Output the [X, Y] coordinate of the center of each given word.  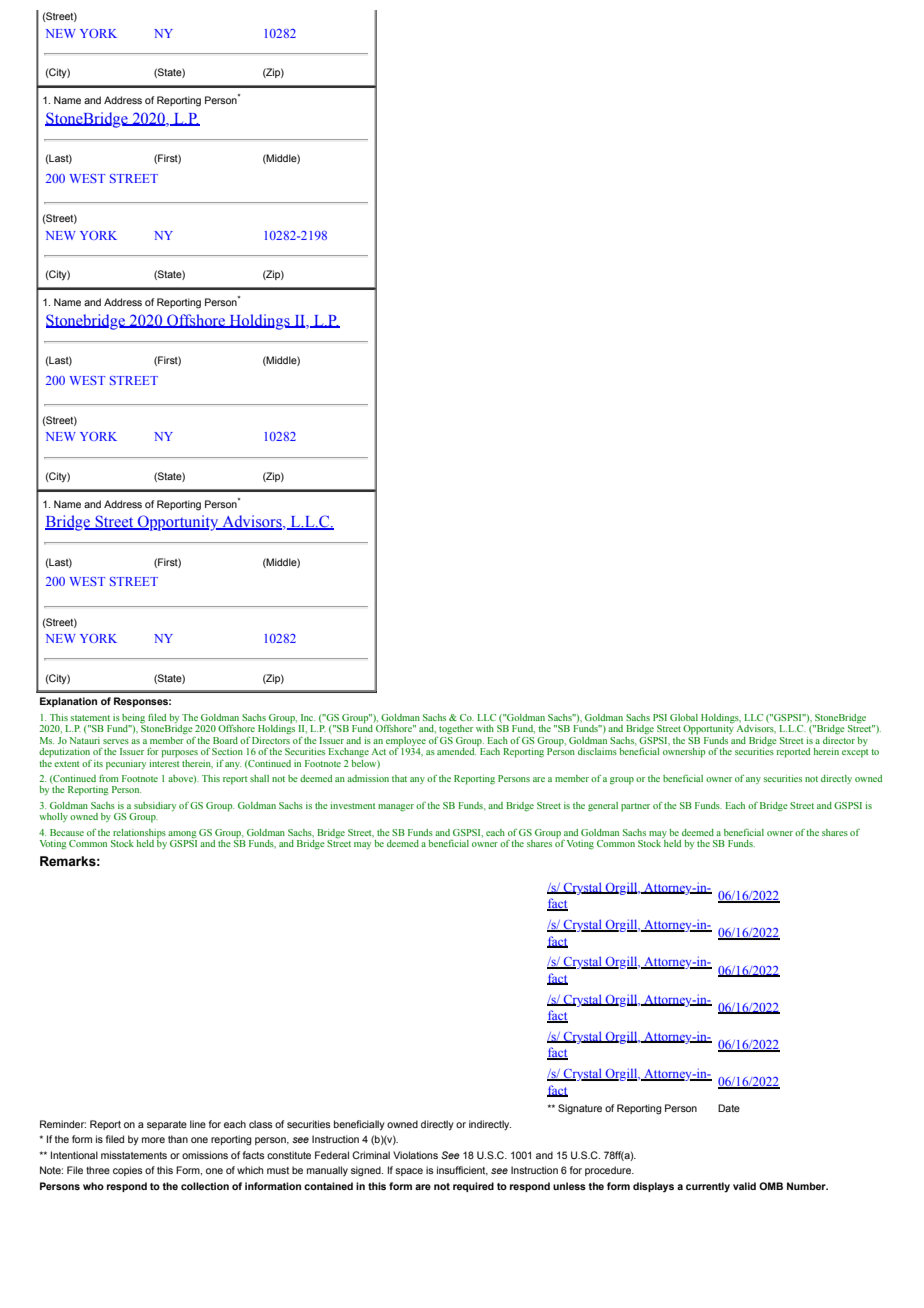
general [603, 807]
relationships [138, 835]
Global [684, 717]
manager [396, 808]
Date [729, 1108]
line [198, 1124]
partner [635, 807]
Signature [580, 1109]
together [456, 730]
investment [353, 805]
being [134, 720]
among [182, 836]
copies [128, 1171]
